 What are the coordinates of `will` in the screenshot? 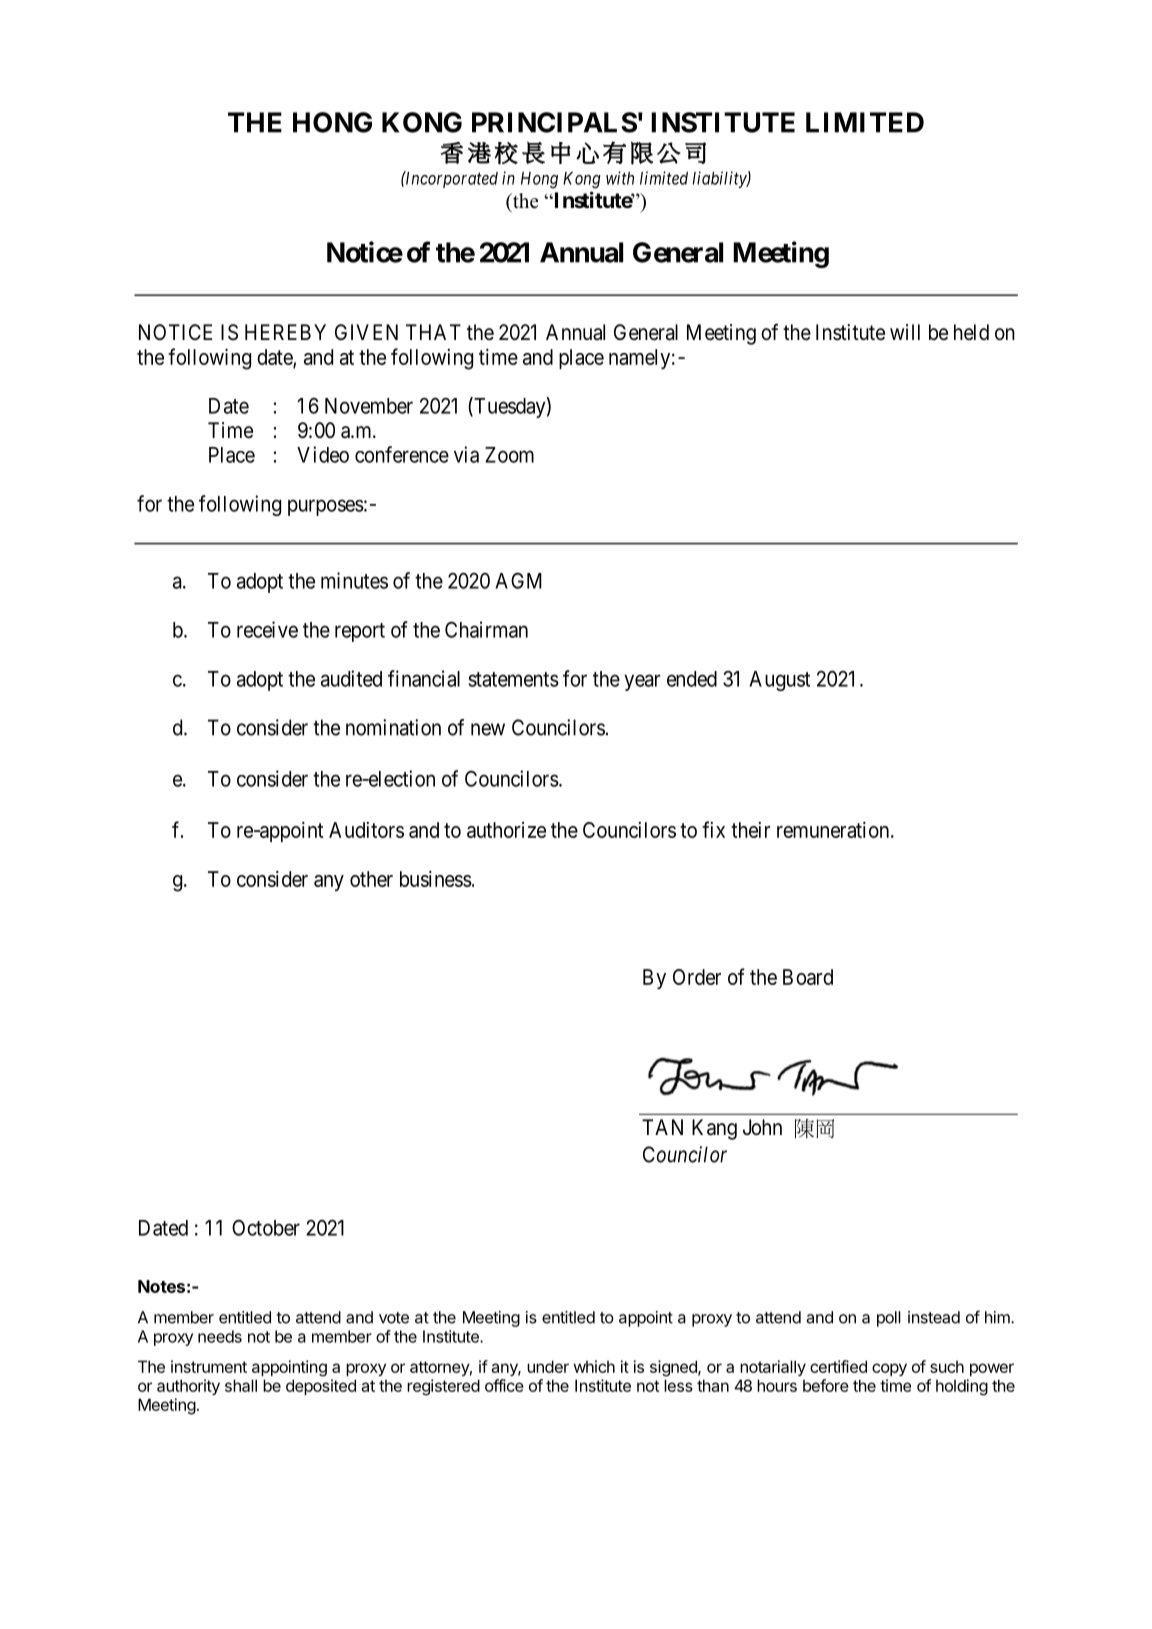 It's located at (905, 332).
